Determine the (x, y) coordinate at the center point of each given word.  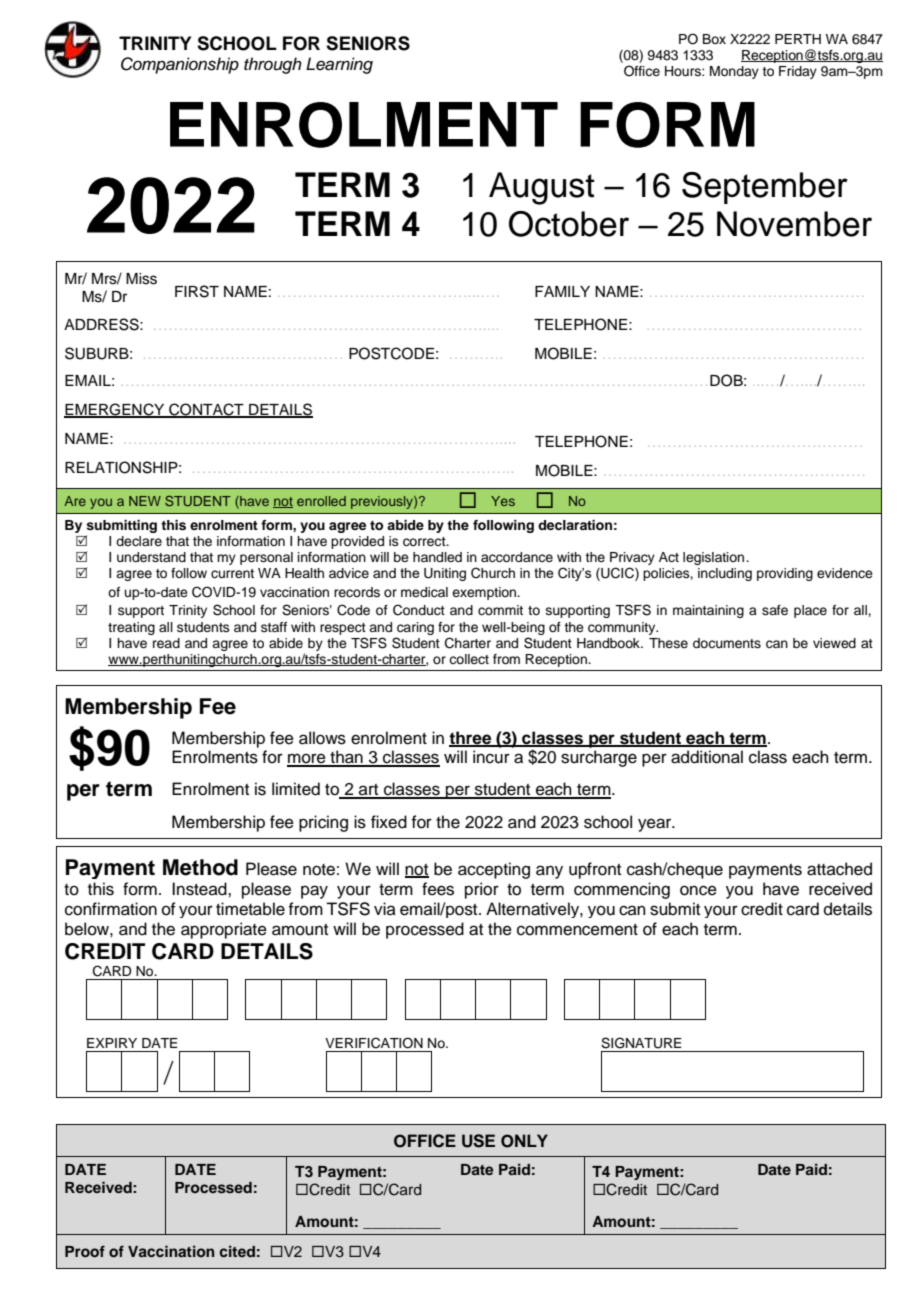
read (166, 643)
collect (469, 659)
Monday (734, 72)
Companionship (180, 65)
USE (478, 1141)
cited (237, 1251)
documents (727, 643)
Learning (339, 65)
